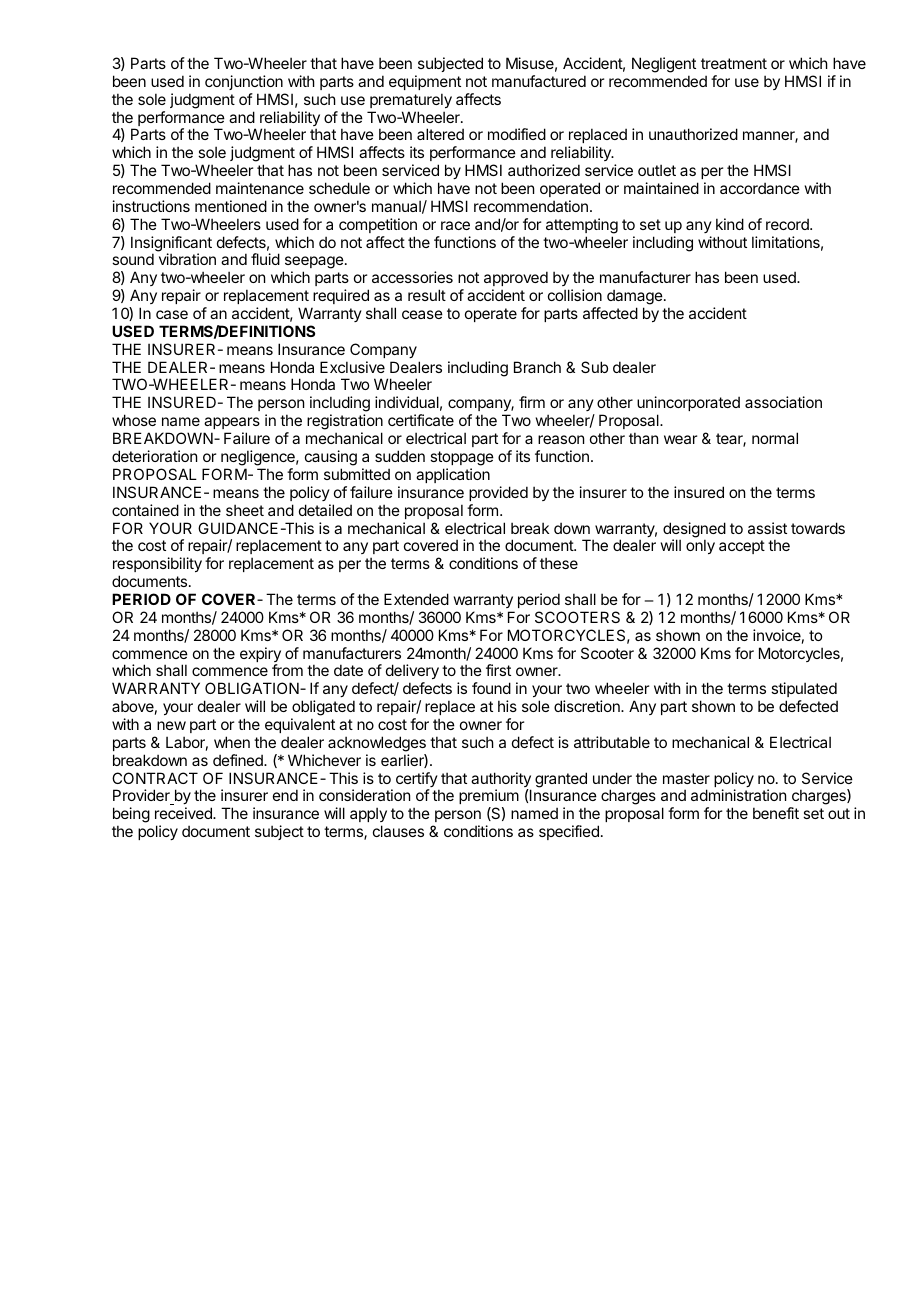  Describe the element at coordinates (416, 599) in the screenshot. I see `Extended` at that location.
